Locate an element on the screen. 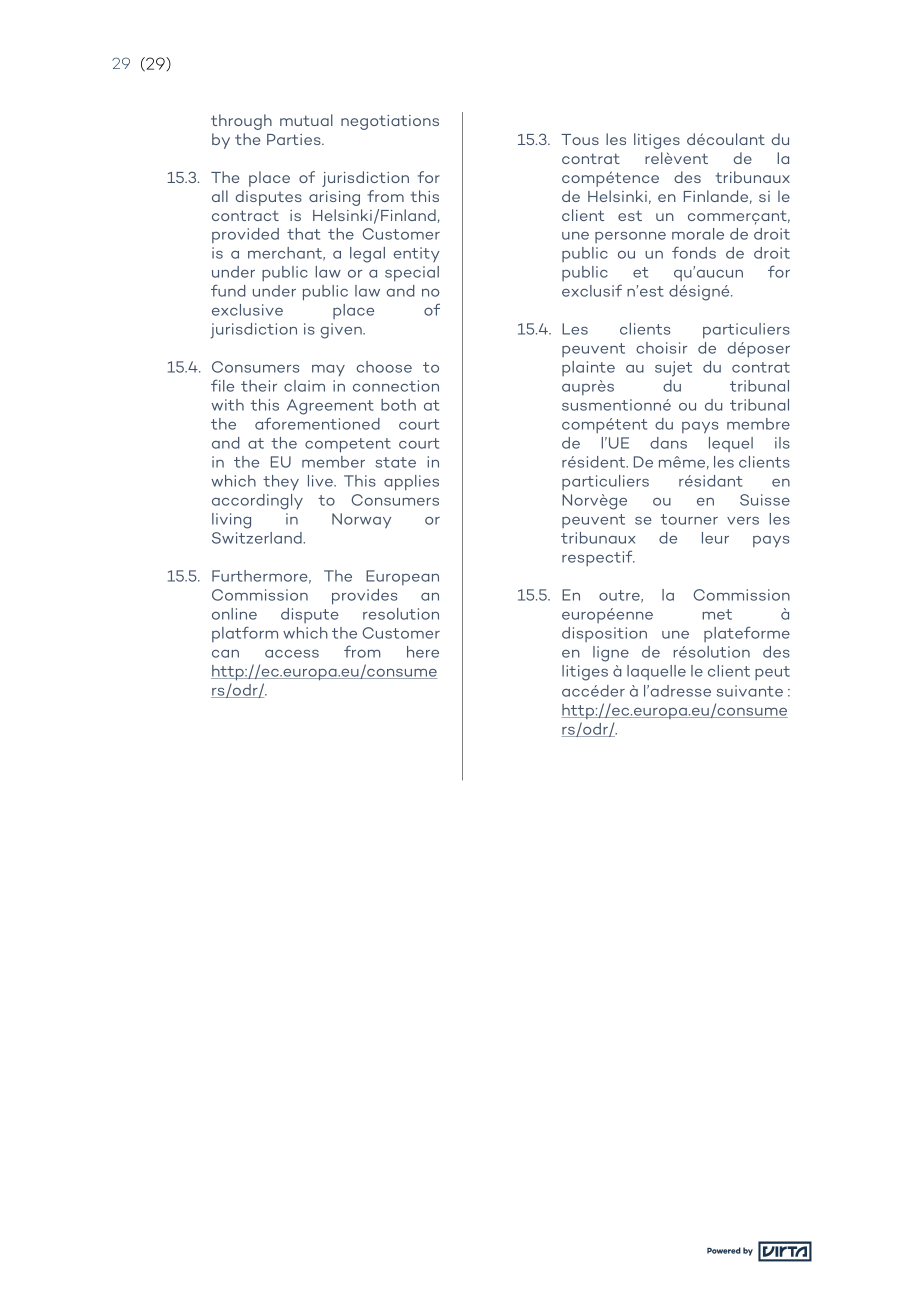 This screenshot has height=1308, width=924. that is located at coordinates (303, 234).
